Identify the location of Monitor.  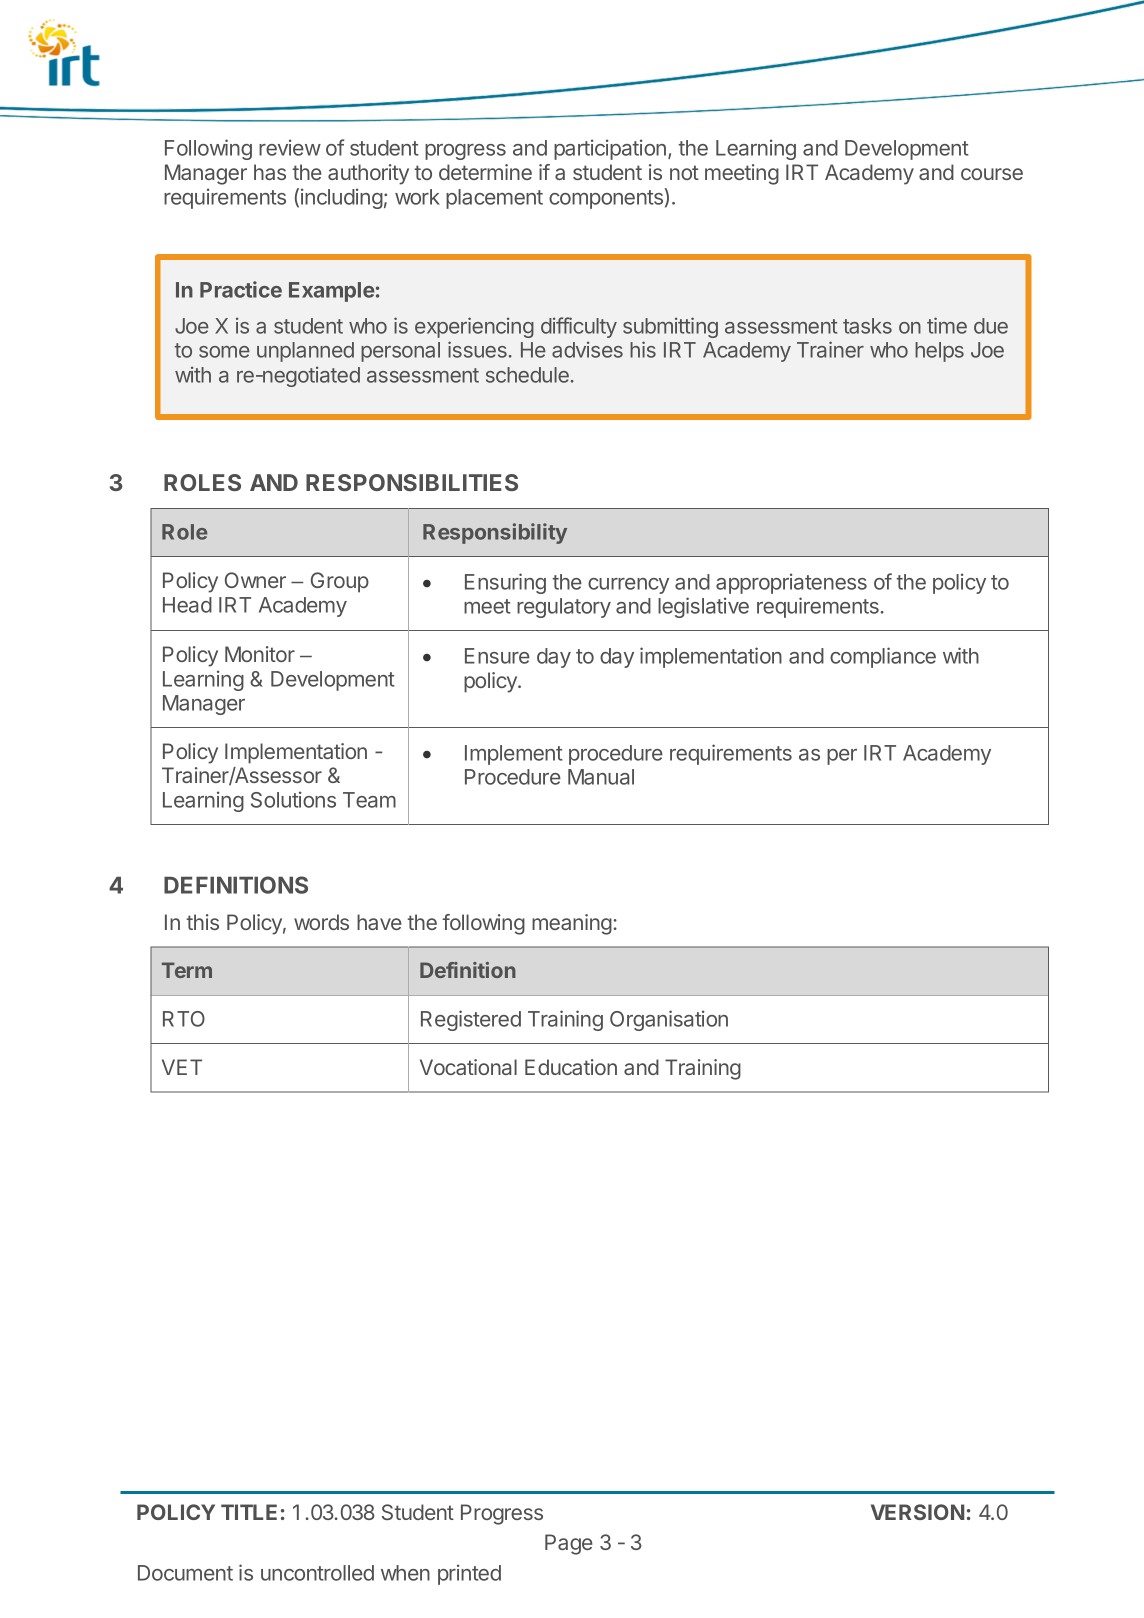
(260, 654).
